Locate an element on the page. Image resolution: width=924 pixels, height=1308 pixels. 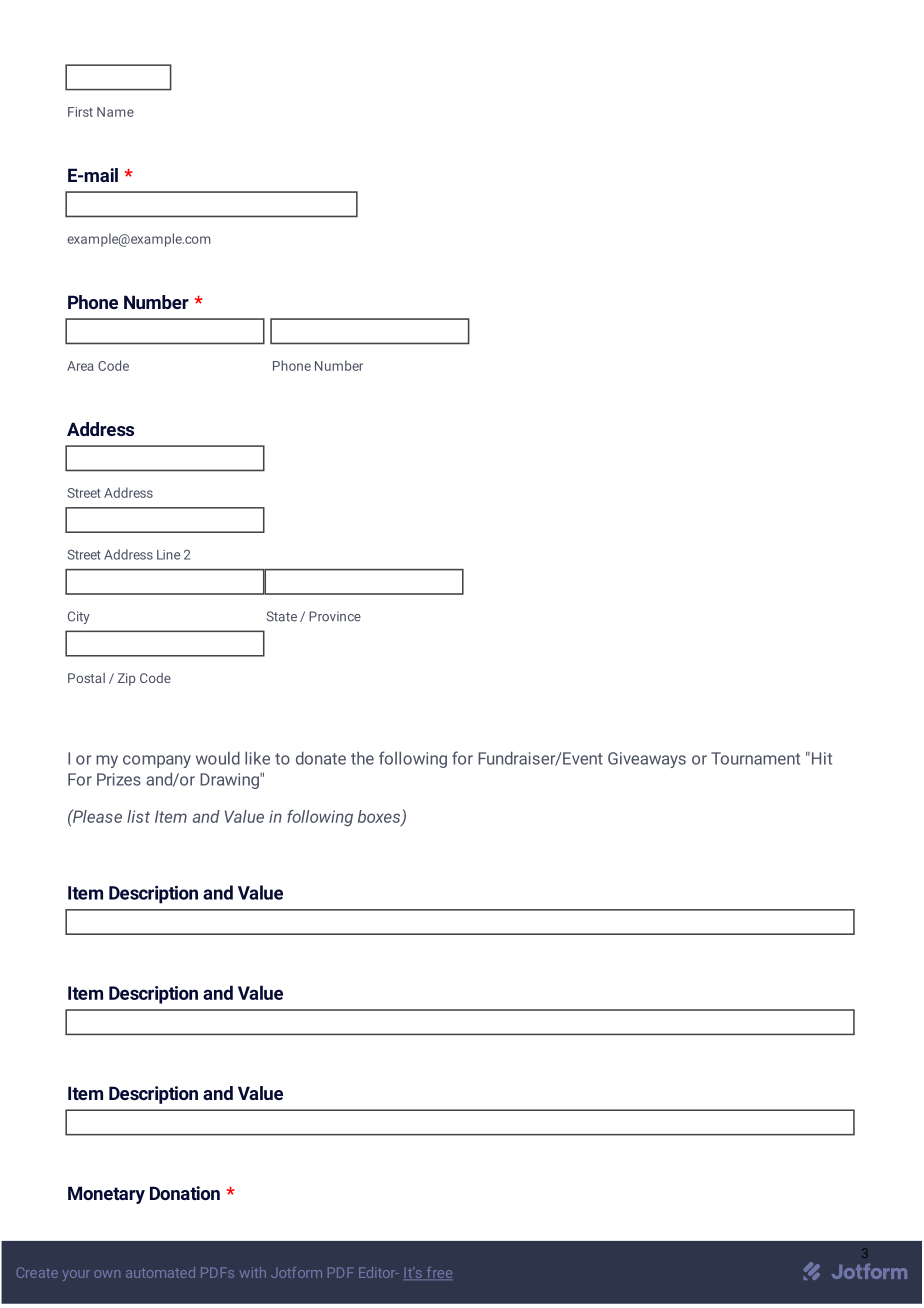
free is located at coordinates (438, 1273).
